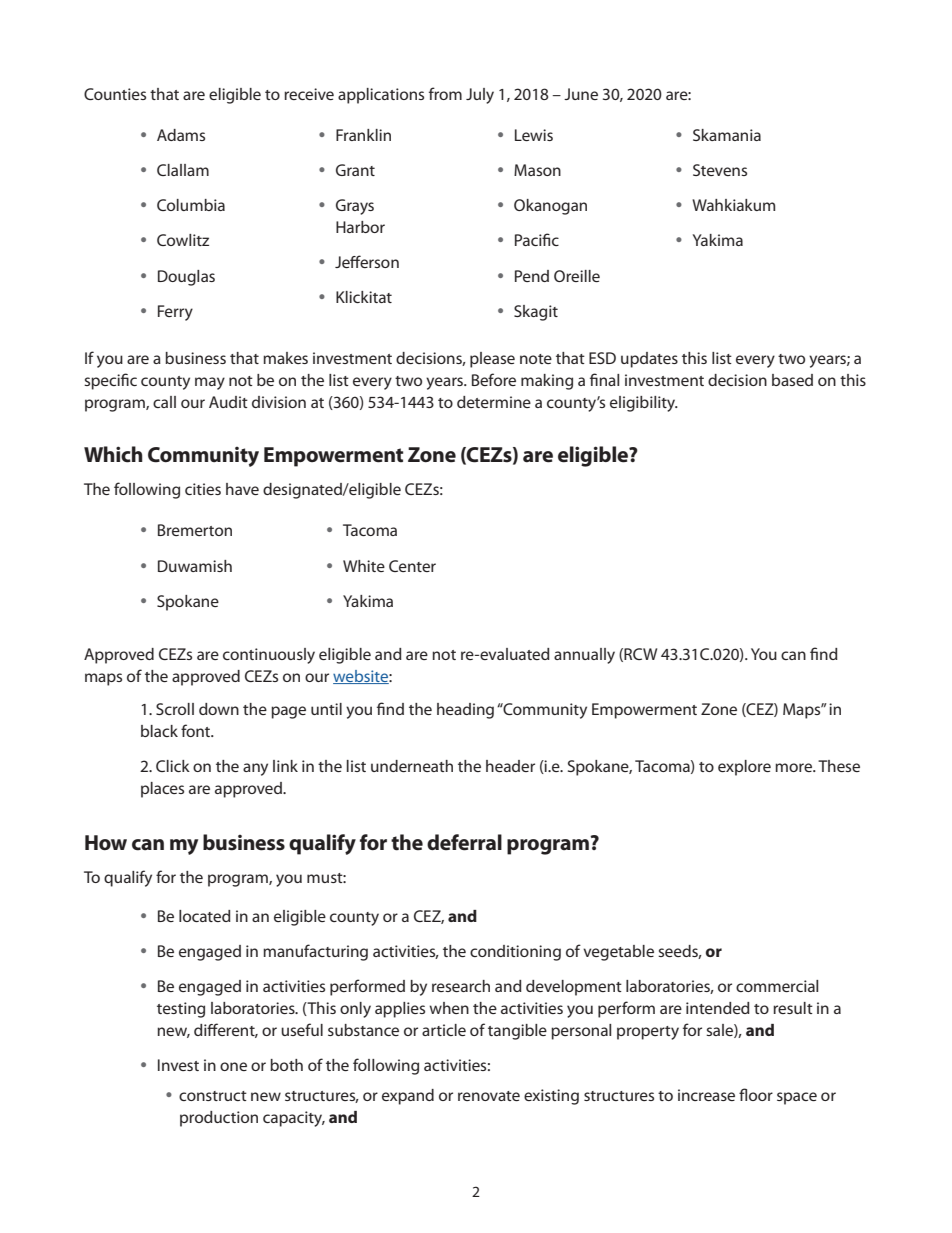 This page has height=1233, width=952. Describe the element at coordinates (181, 135) in the page. I see `Adams` at that location.
